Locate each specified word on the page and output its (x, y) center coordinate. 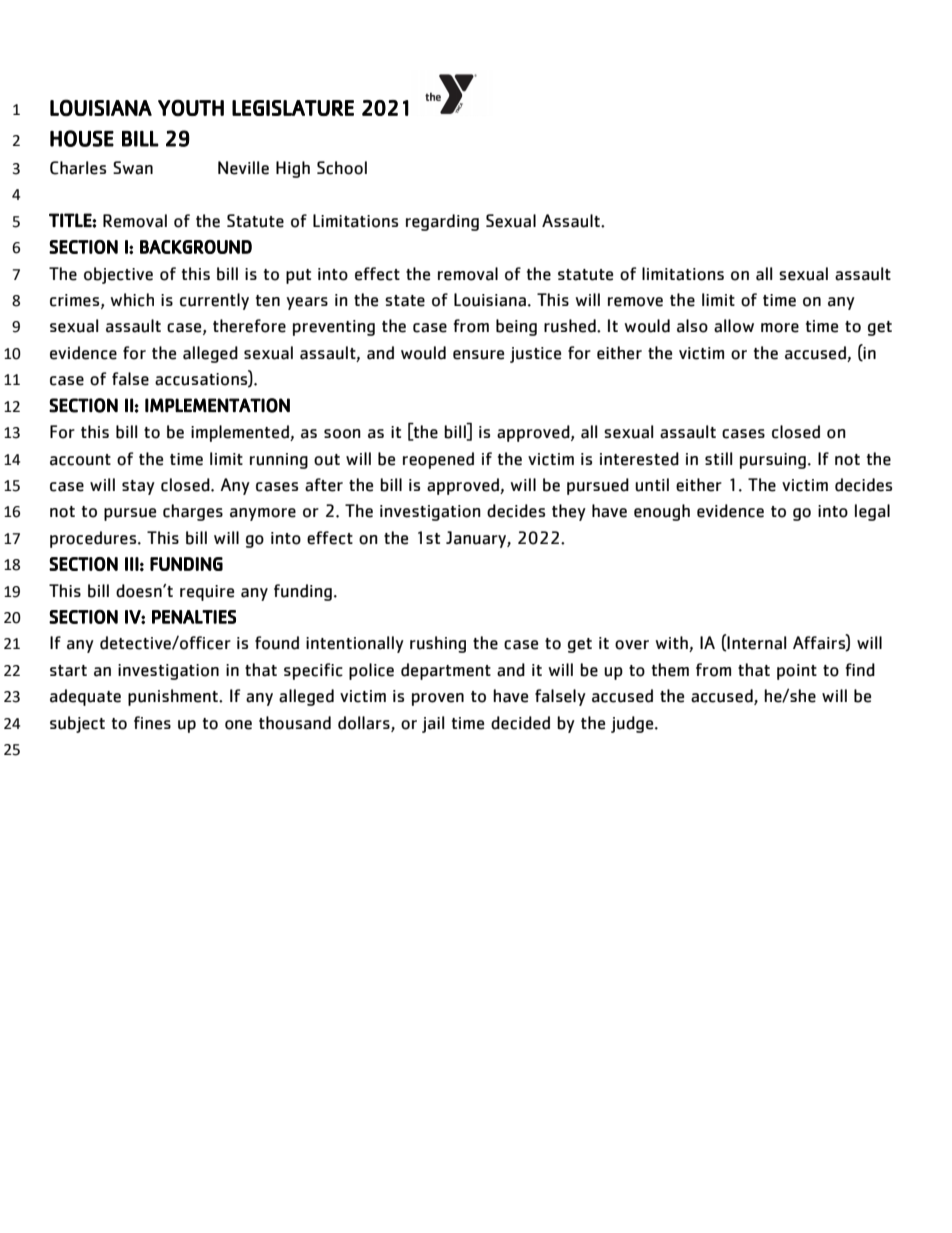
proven (438, 699)
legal (872, 512)
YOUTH (191, 108)
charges (193, 512)
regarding (442, 222)
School (342, 168)
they (569, 512)
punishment (174, 697)
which (132, 300)
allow (734, 326)
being (516, 327)
